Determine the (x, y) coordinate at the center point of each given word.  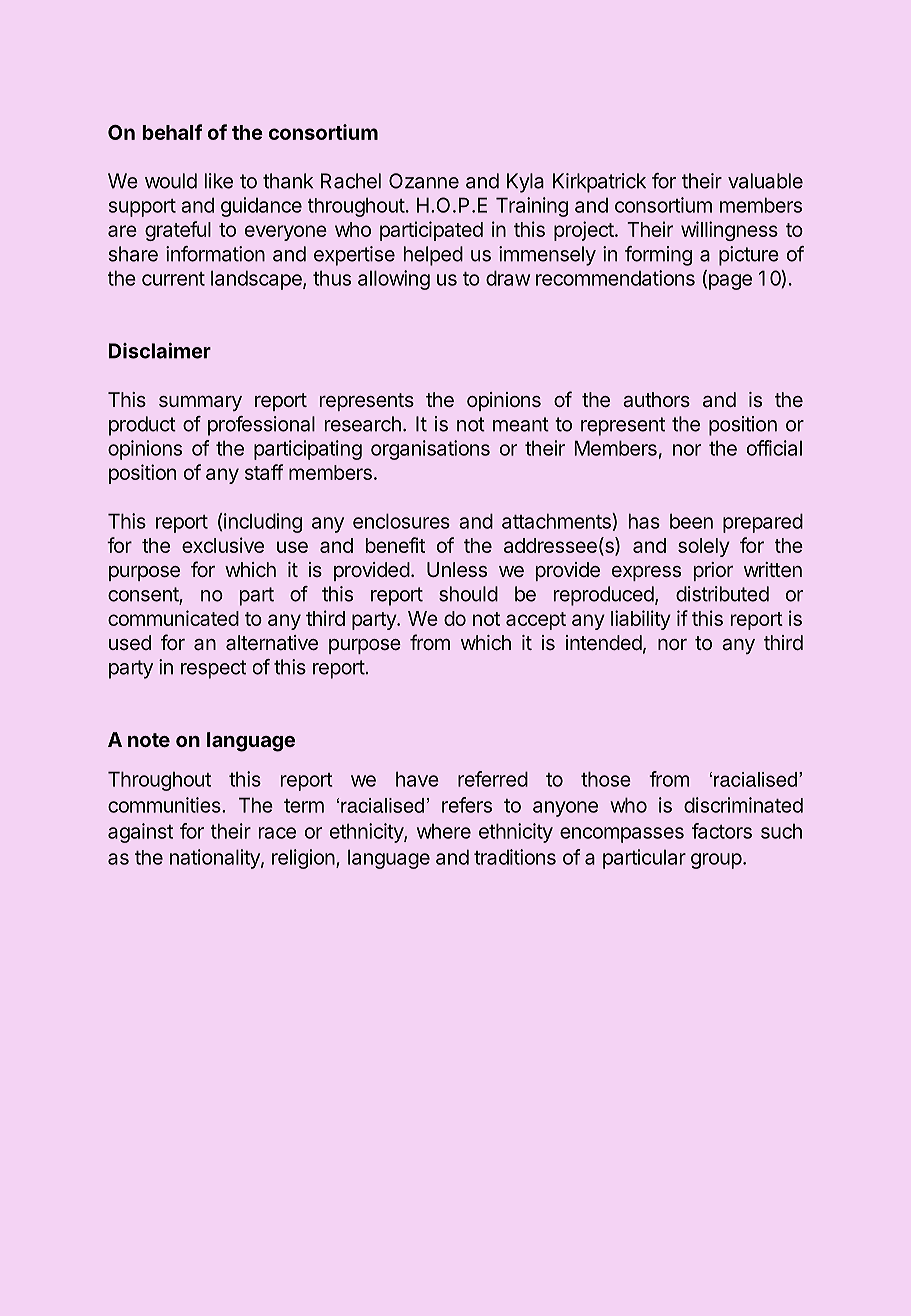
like (219, 181)
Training (532, 207)
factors (722, 831)
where (444, 831)
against (140, 833)
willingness (729, 231)
